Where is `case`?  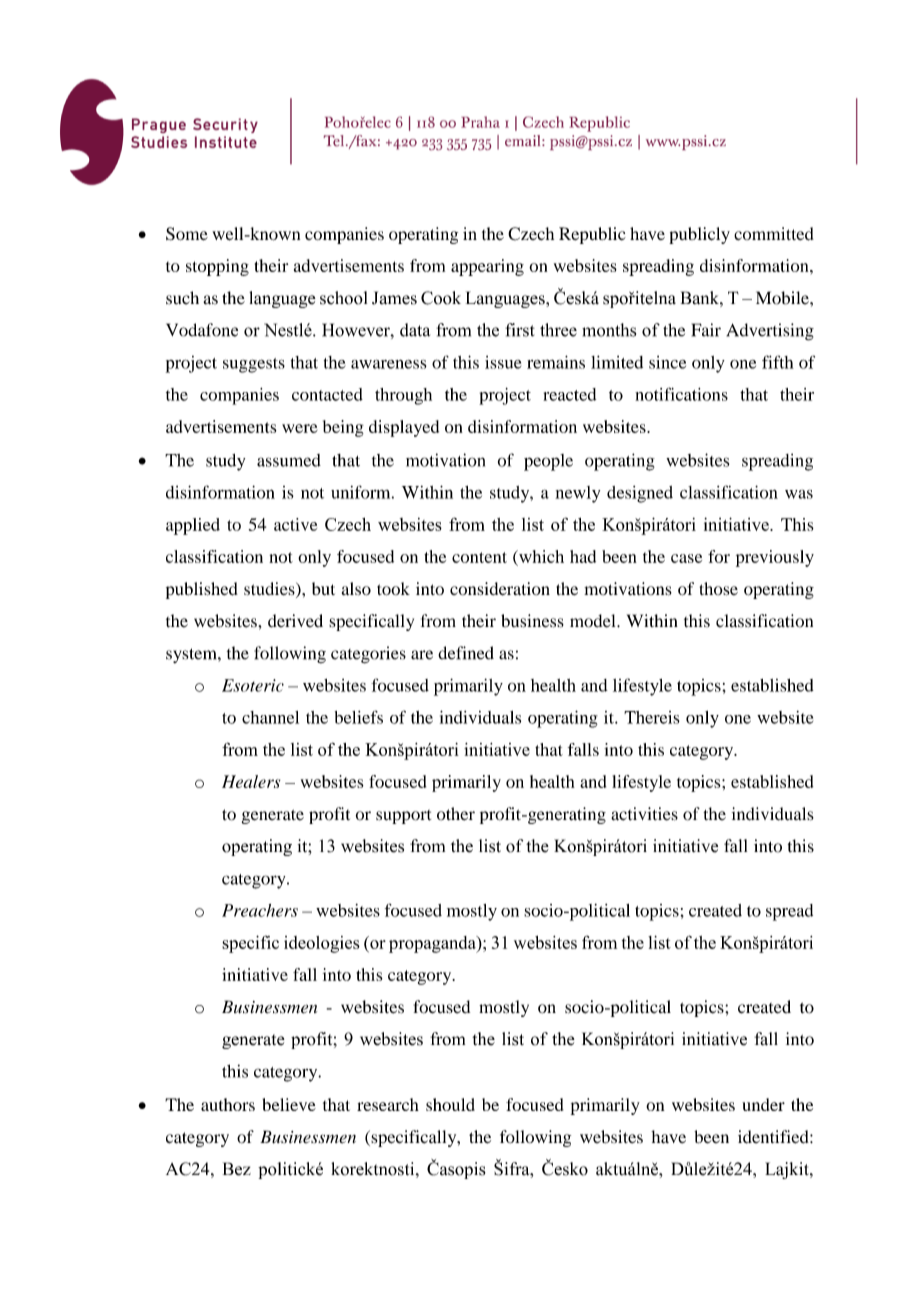
case is located at coordinates (686, 558).
